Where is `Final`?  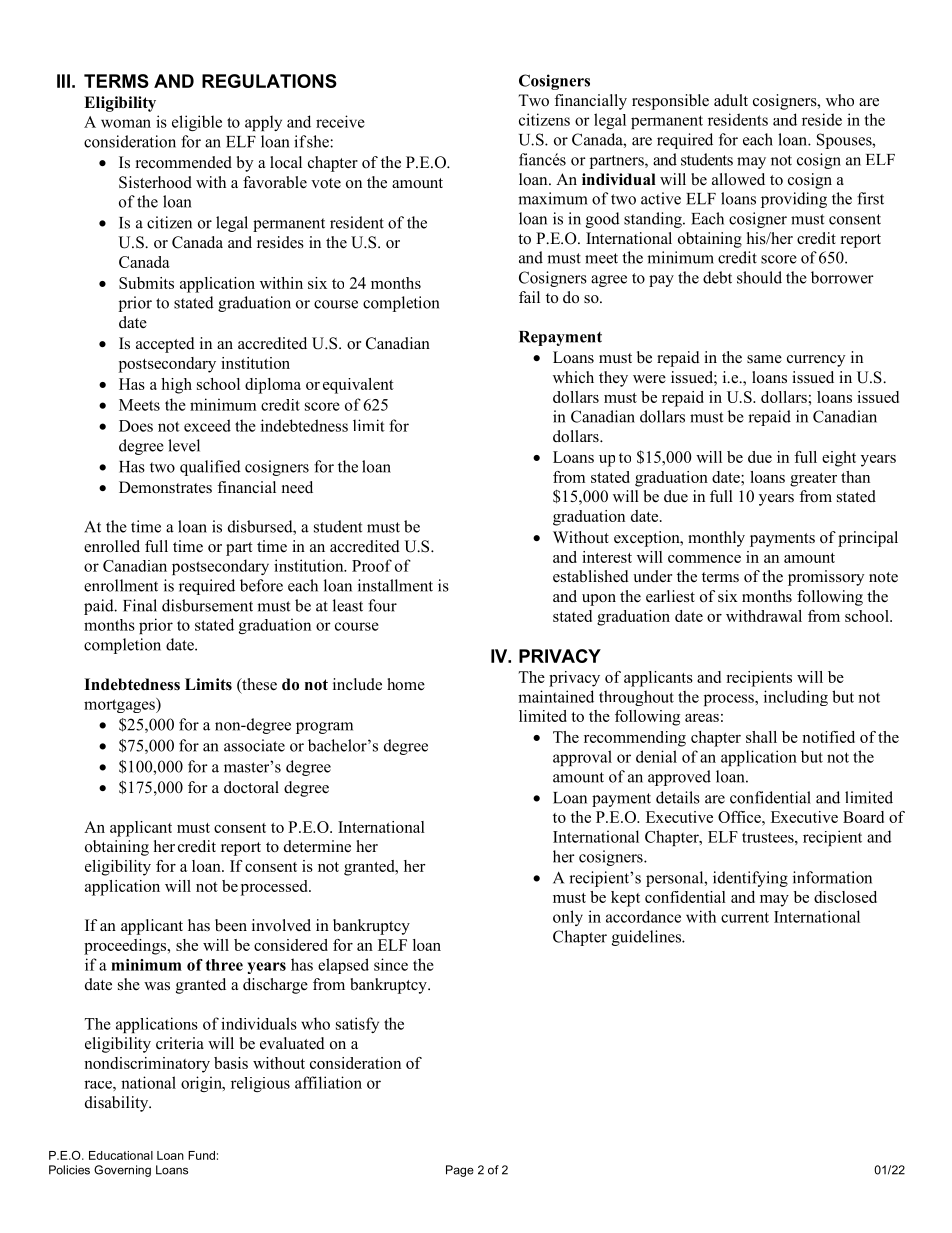
Final is located at coordinates (140, 605).
